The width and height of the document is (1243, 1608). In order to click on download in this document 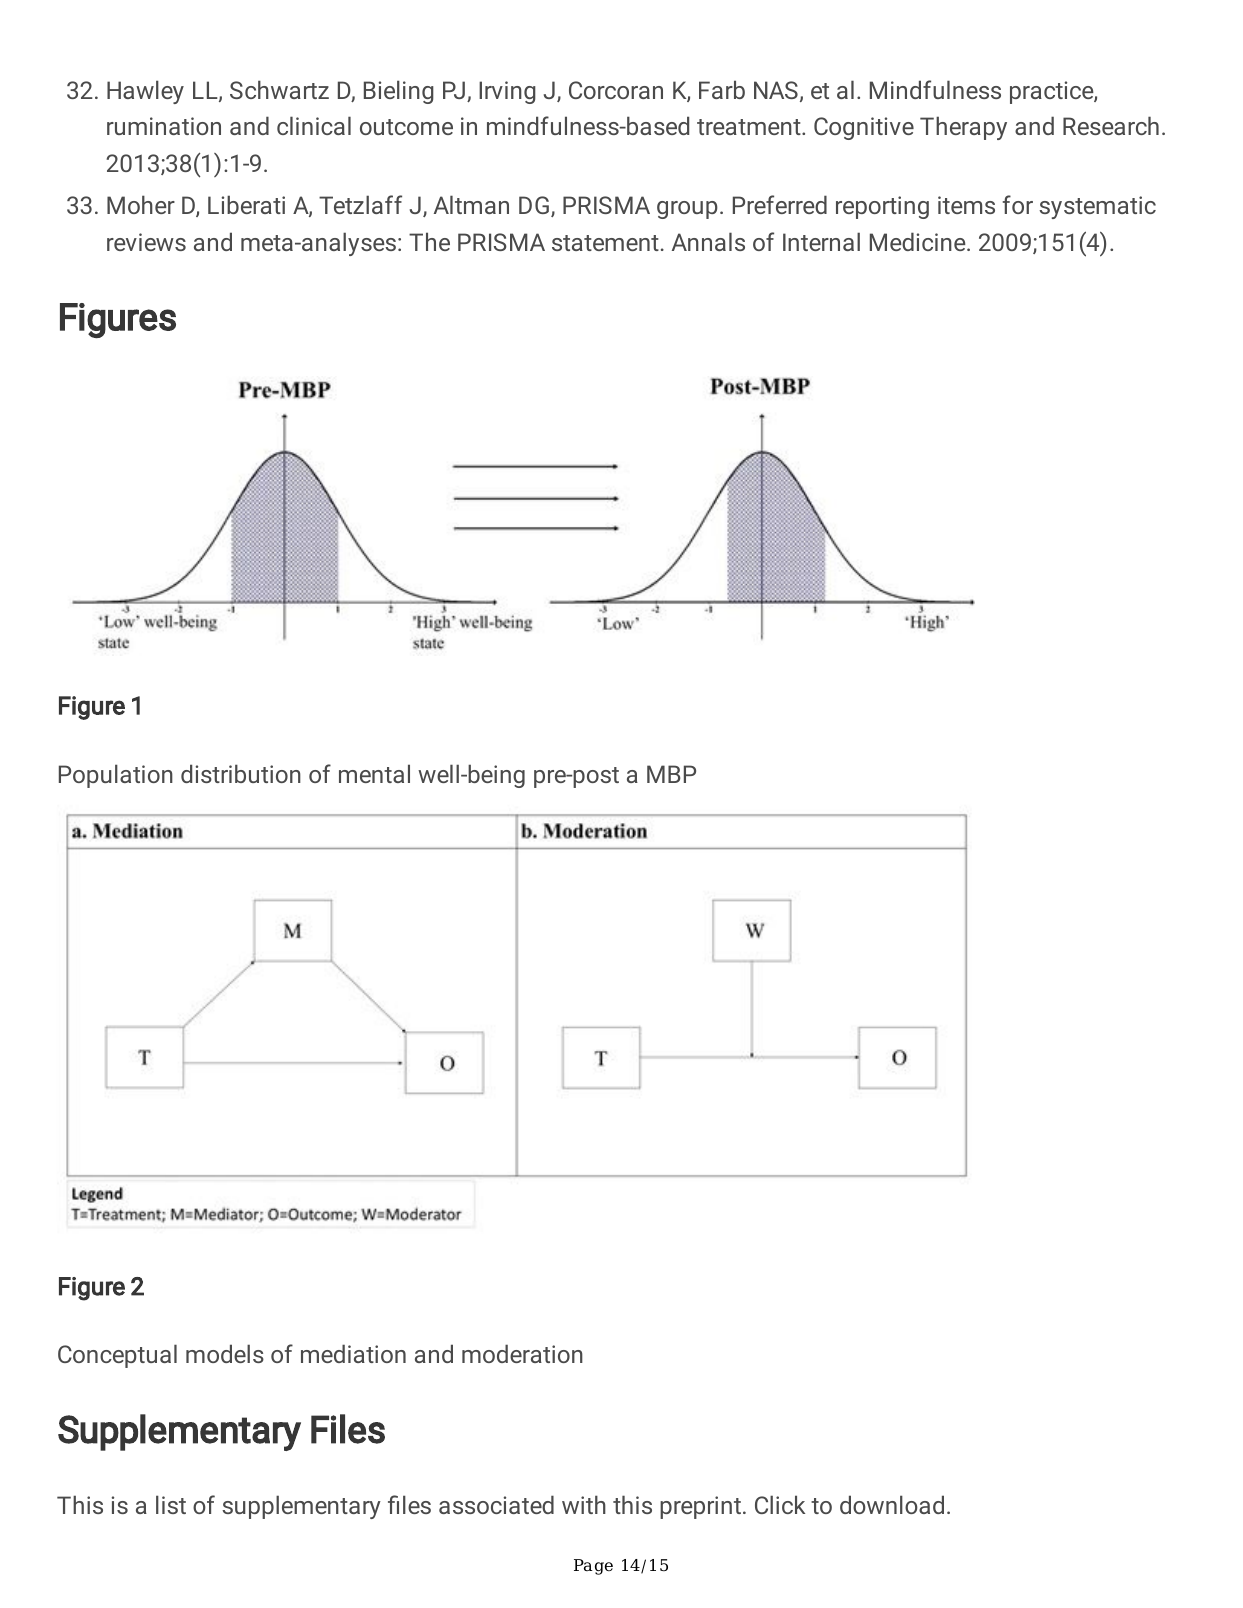, I will do `click(892, 1504)`.
